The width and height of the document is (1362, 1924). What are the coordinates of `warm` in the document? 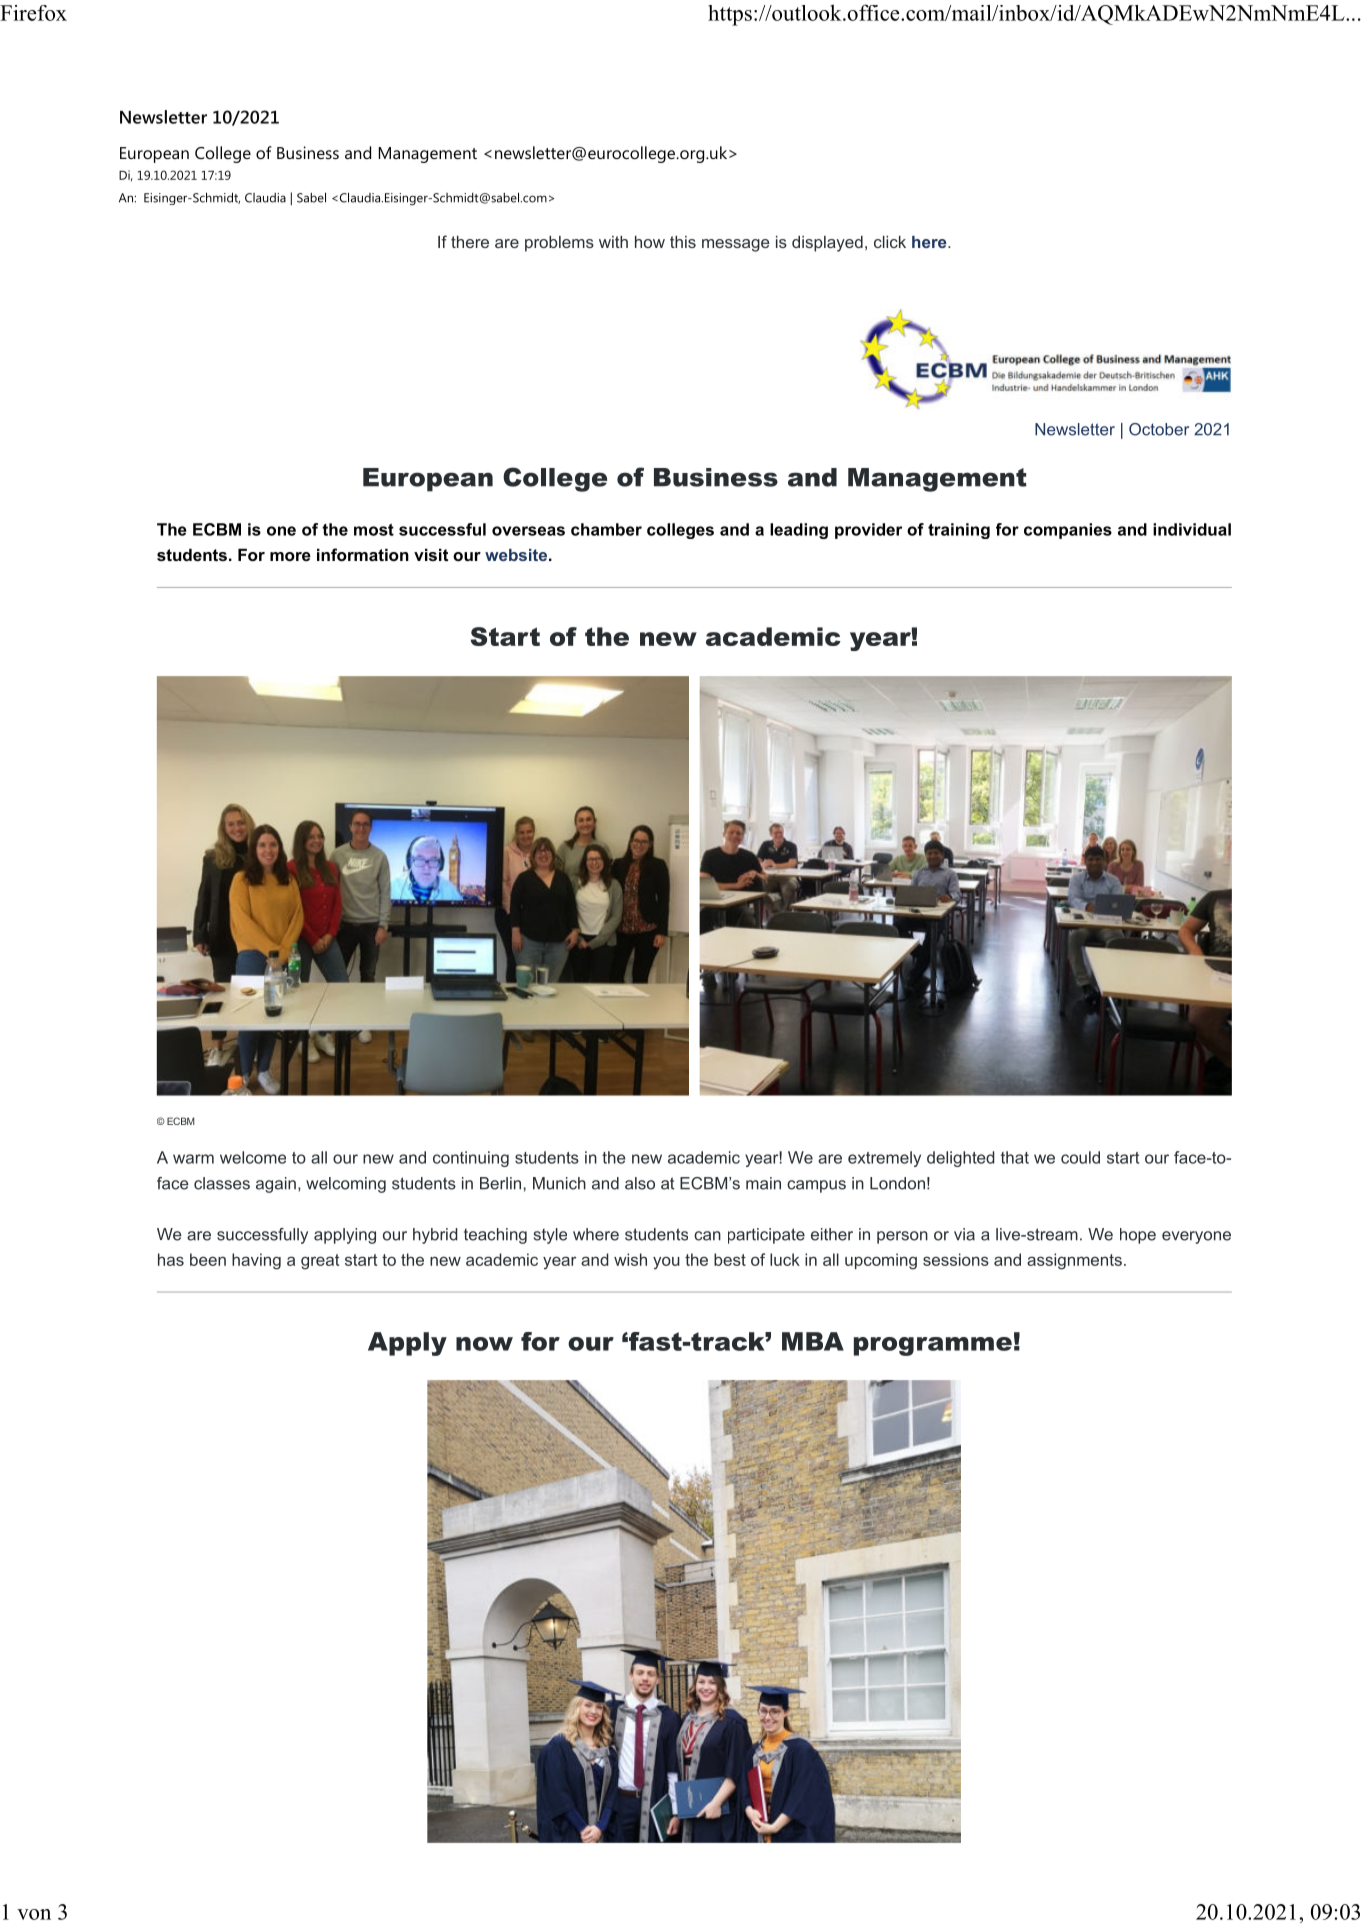 It's located at (193, 1159).
